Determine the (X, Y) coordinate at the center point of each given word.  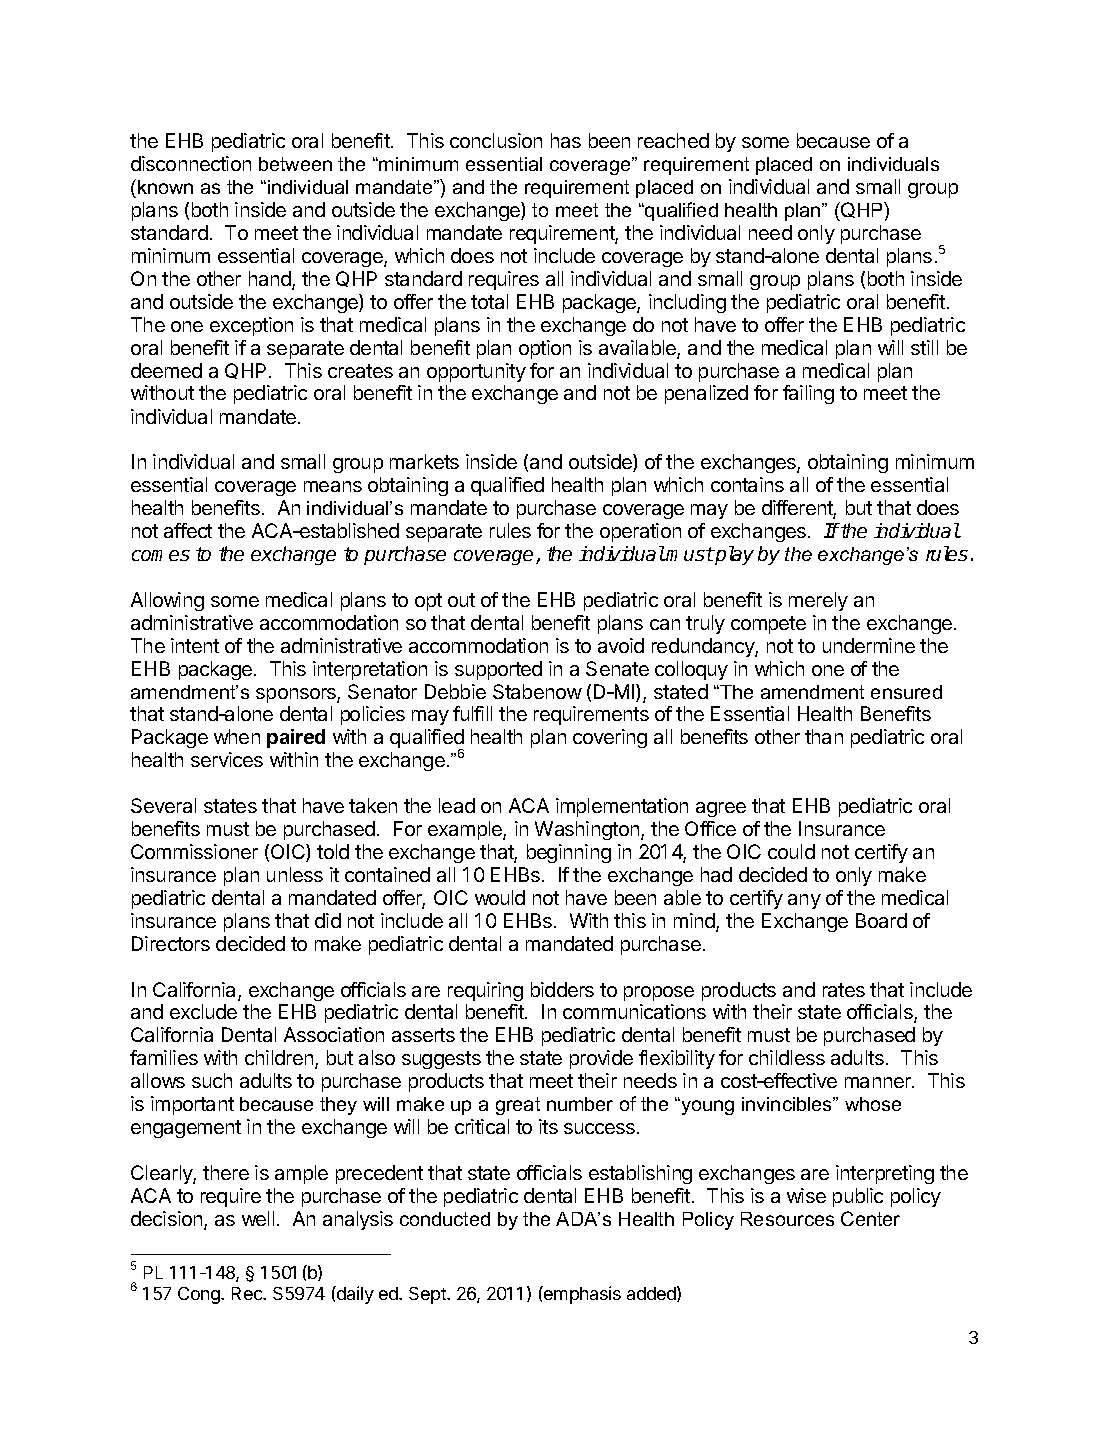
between (295, 164)
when (237, 736)
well (258, 1218)
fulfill (472, 713)
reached (673, 140)
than (824, 736)
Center (870, 1218)
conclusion (496, 140)
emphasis (581, 1295)
